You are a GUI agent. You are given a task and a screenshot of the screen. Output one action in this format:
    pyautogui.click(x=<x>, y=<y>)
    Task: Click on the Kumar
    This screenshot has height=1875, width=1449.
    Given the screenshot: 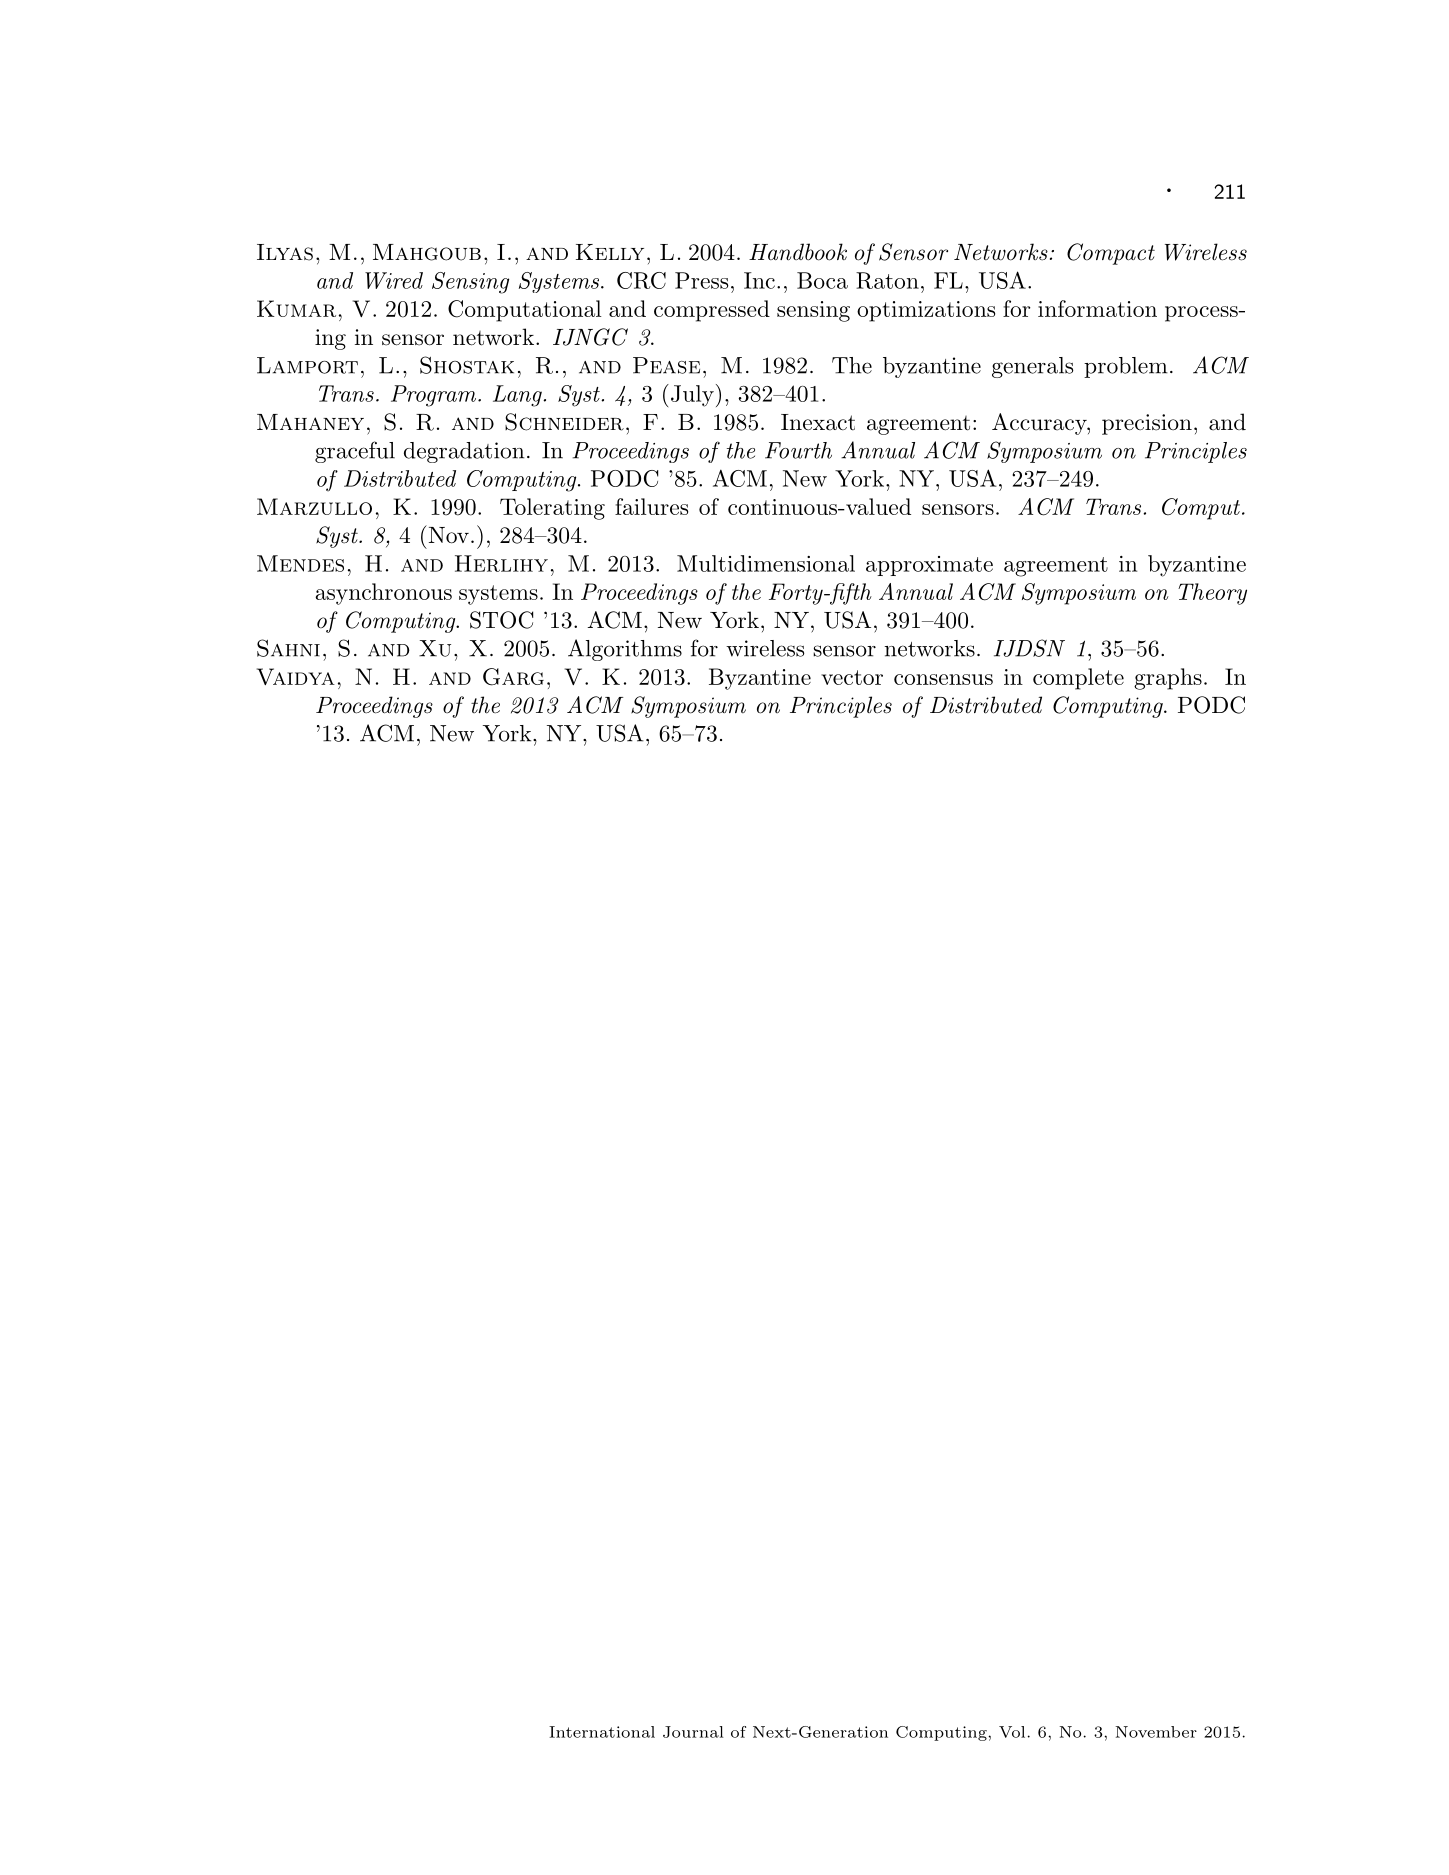 What is the action you would take?
    pyautogui.click(x=296, y=308)
